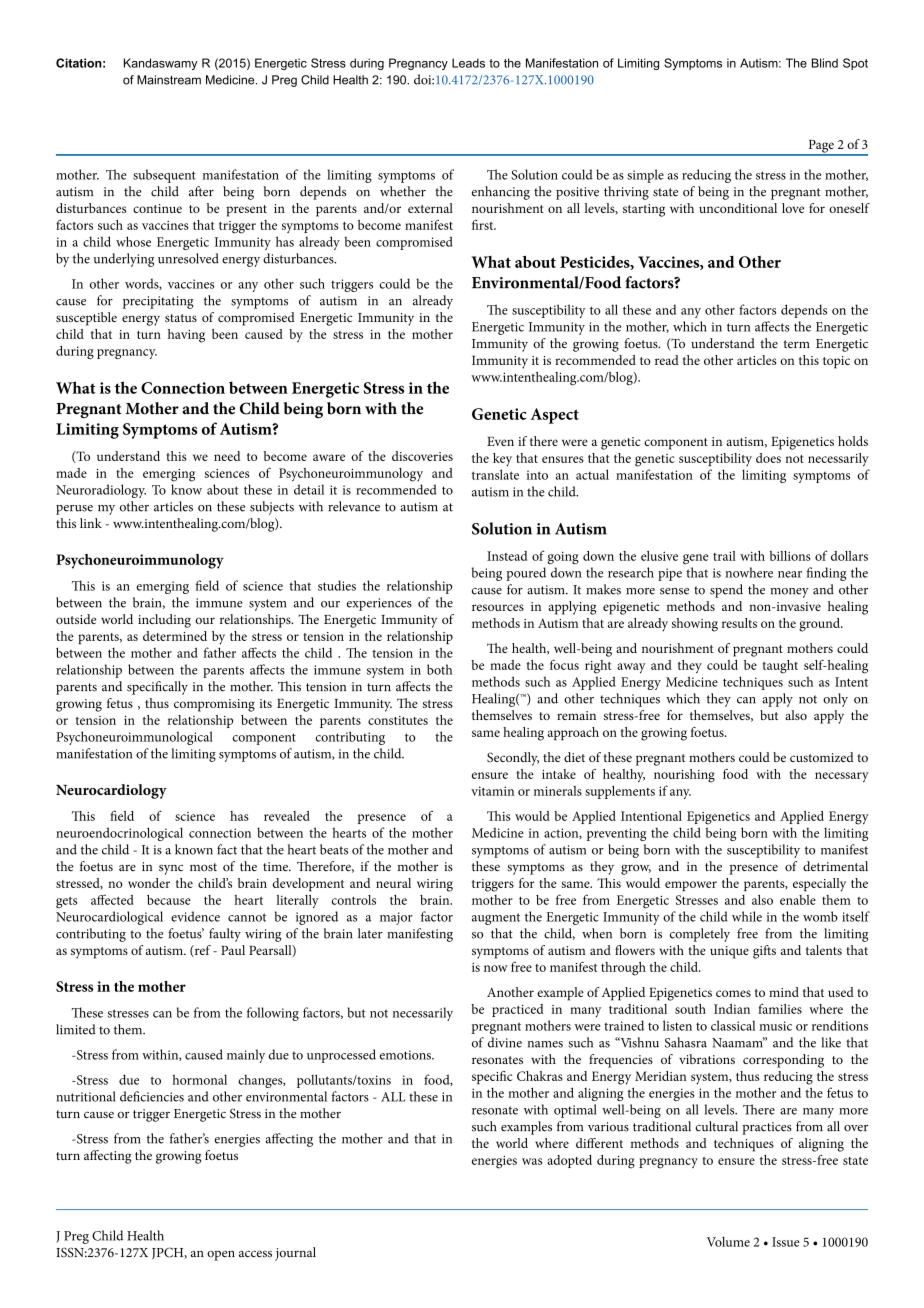 The image size is (924, 1308). Describe the element at coordinates (468, 63) in the page. I see `Leads` at that location.
